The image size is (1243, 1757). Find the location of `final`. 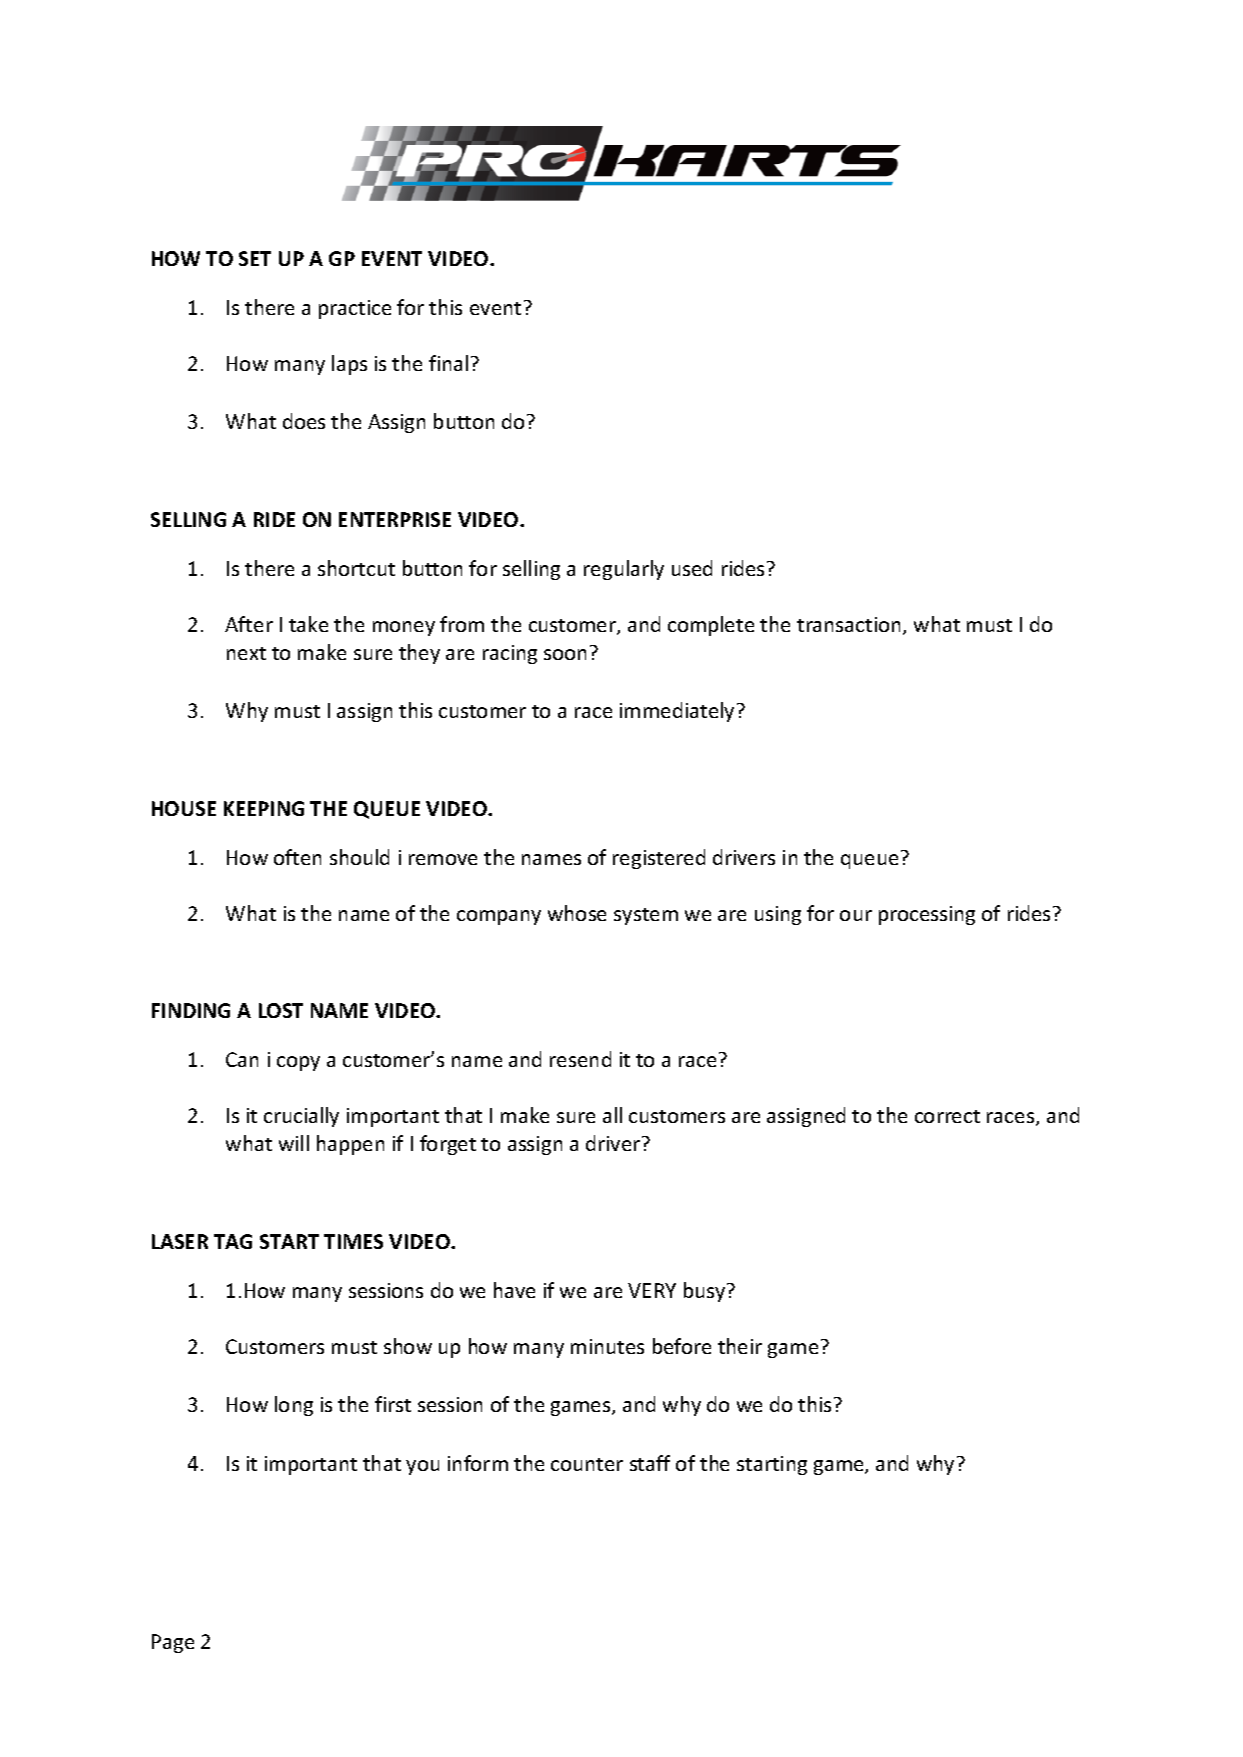

final is located at coordinates (448, 363).
